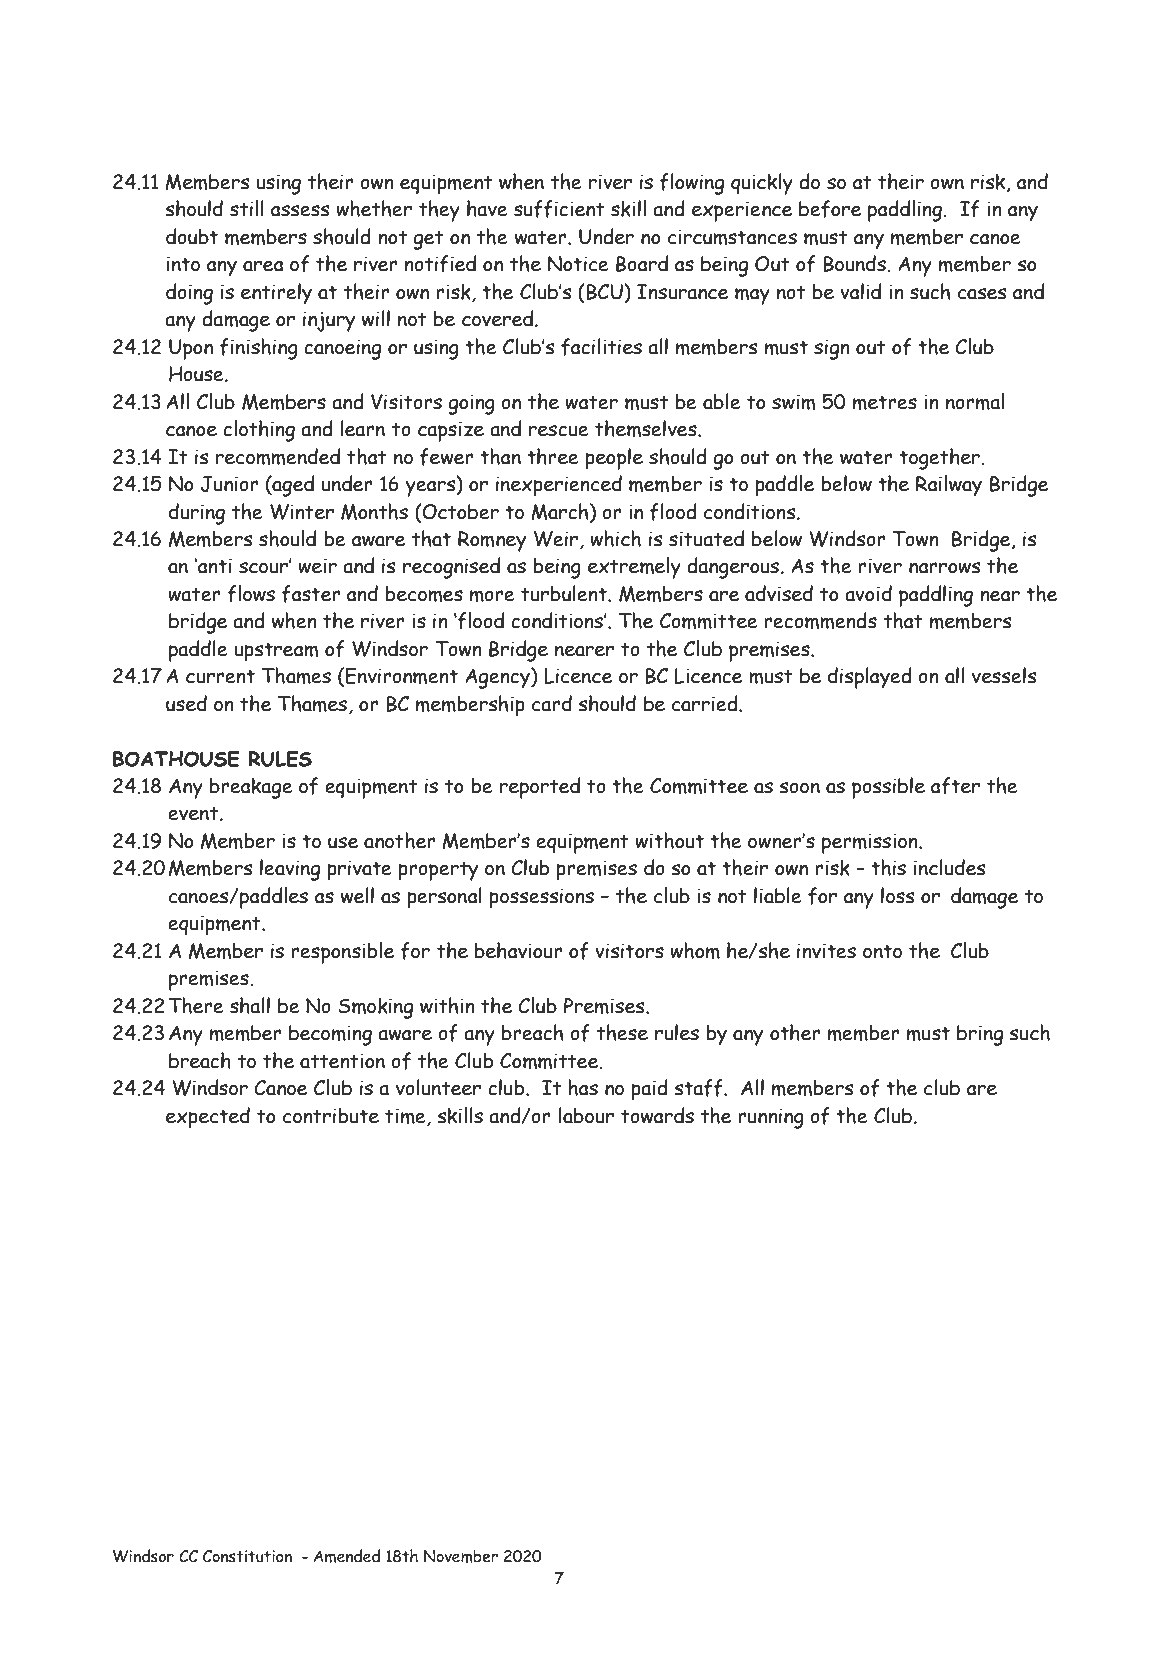 The height and width of the screenshot is (1659, 1173). Describe the element at coordinates (888, 867) in the screenshot. I see `this` at that location.
